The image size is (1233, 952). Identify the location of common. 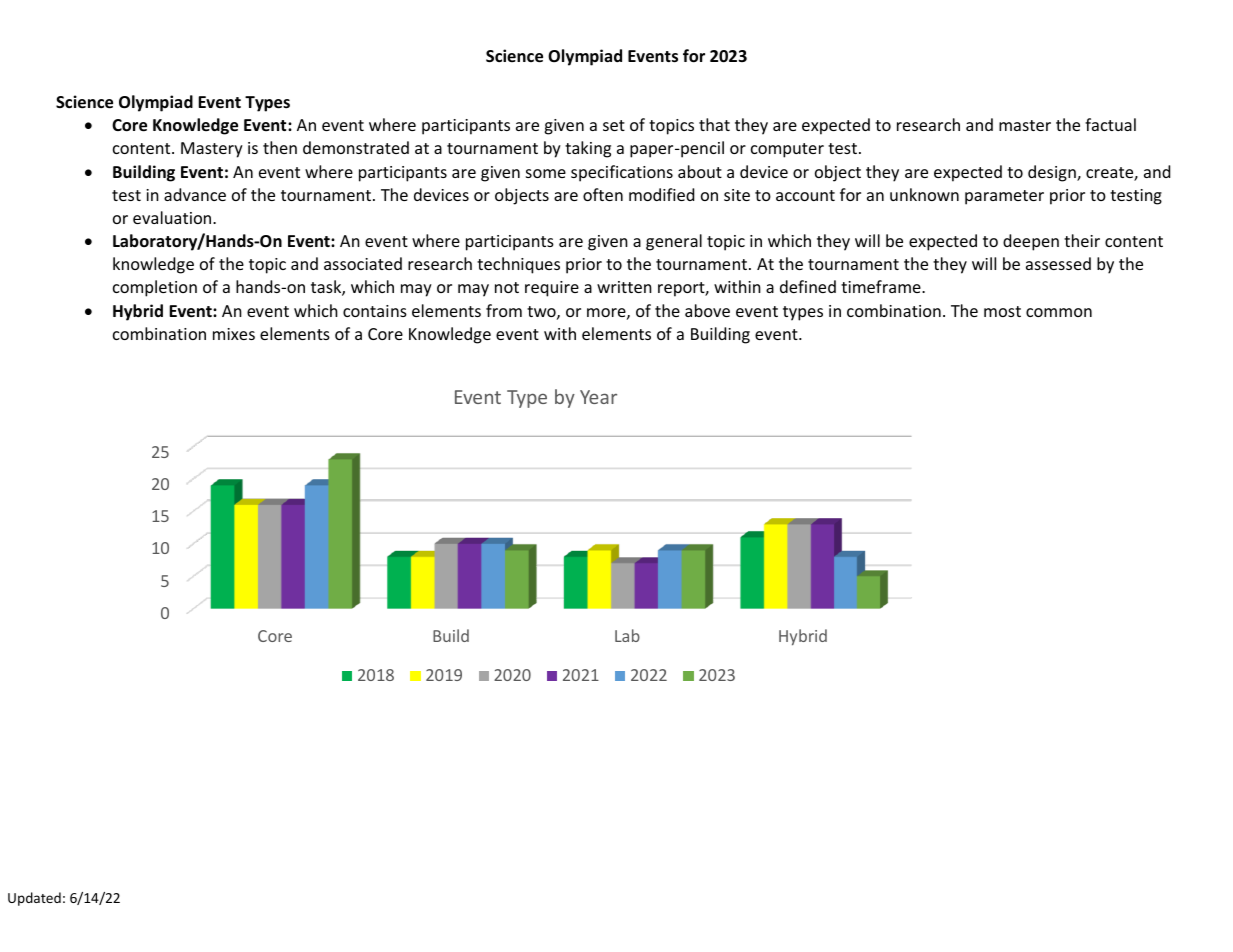
(1059, 312).
